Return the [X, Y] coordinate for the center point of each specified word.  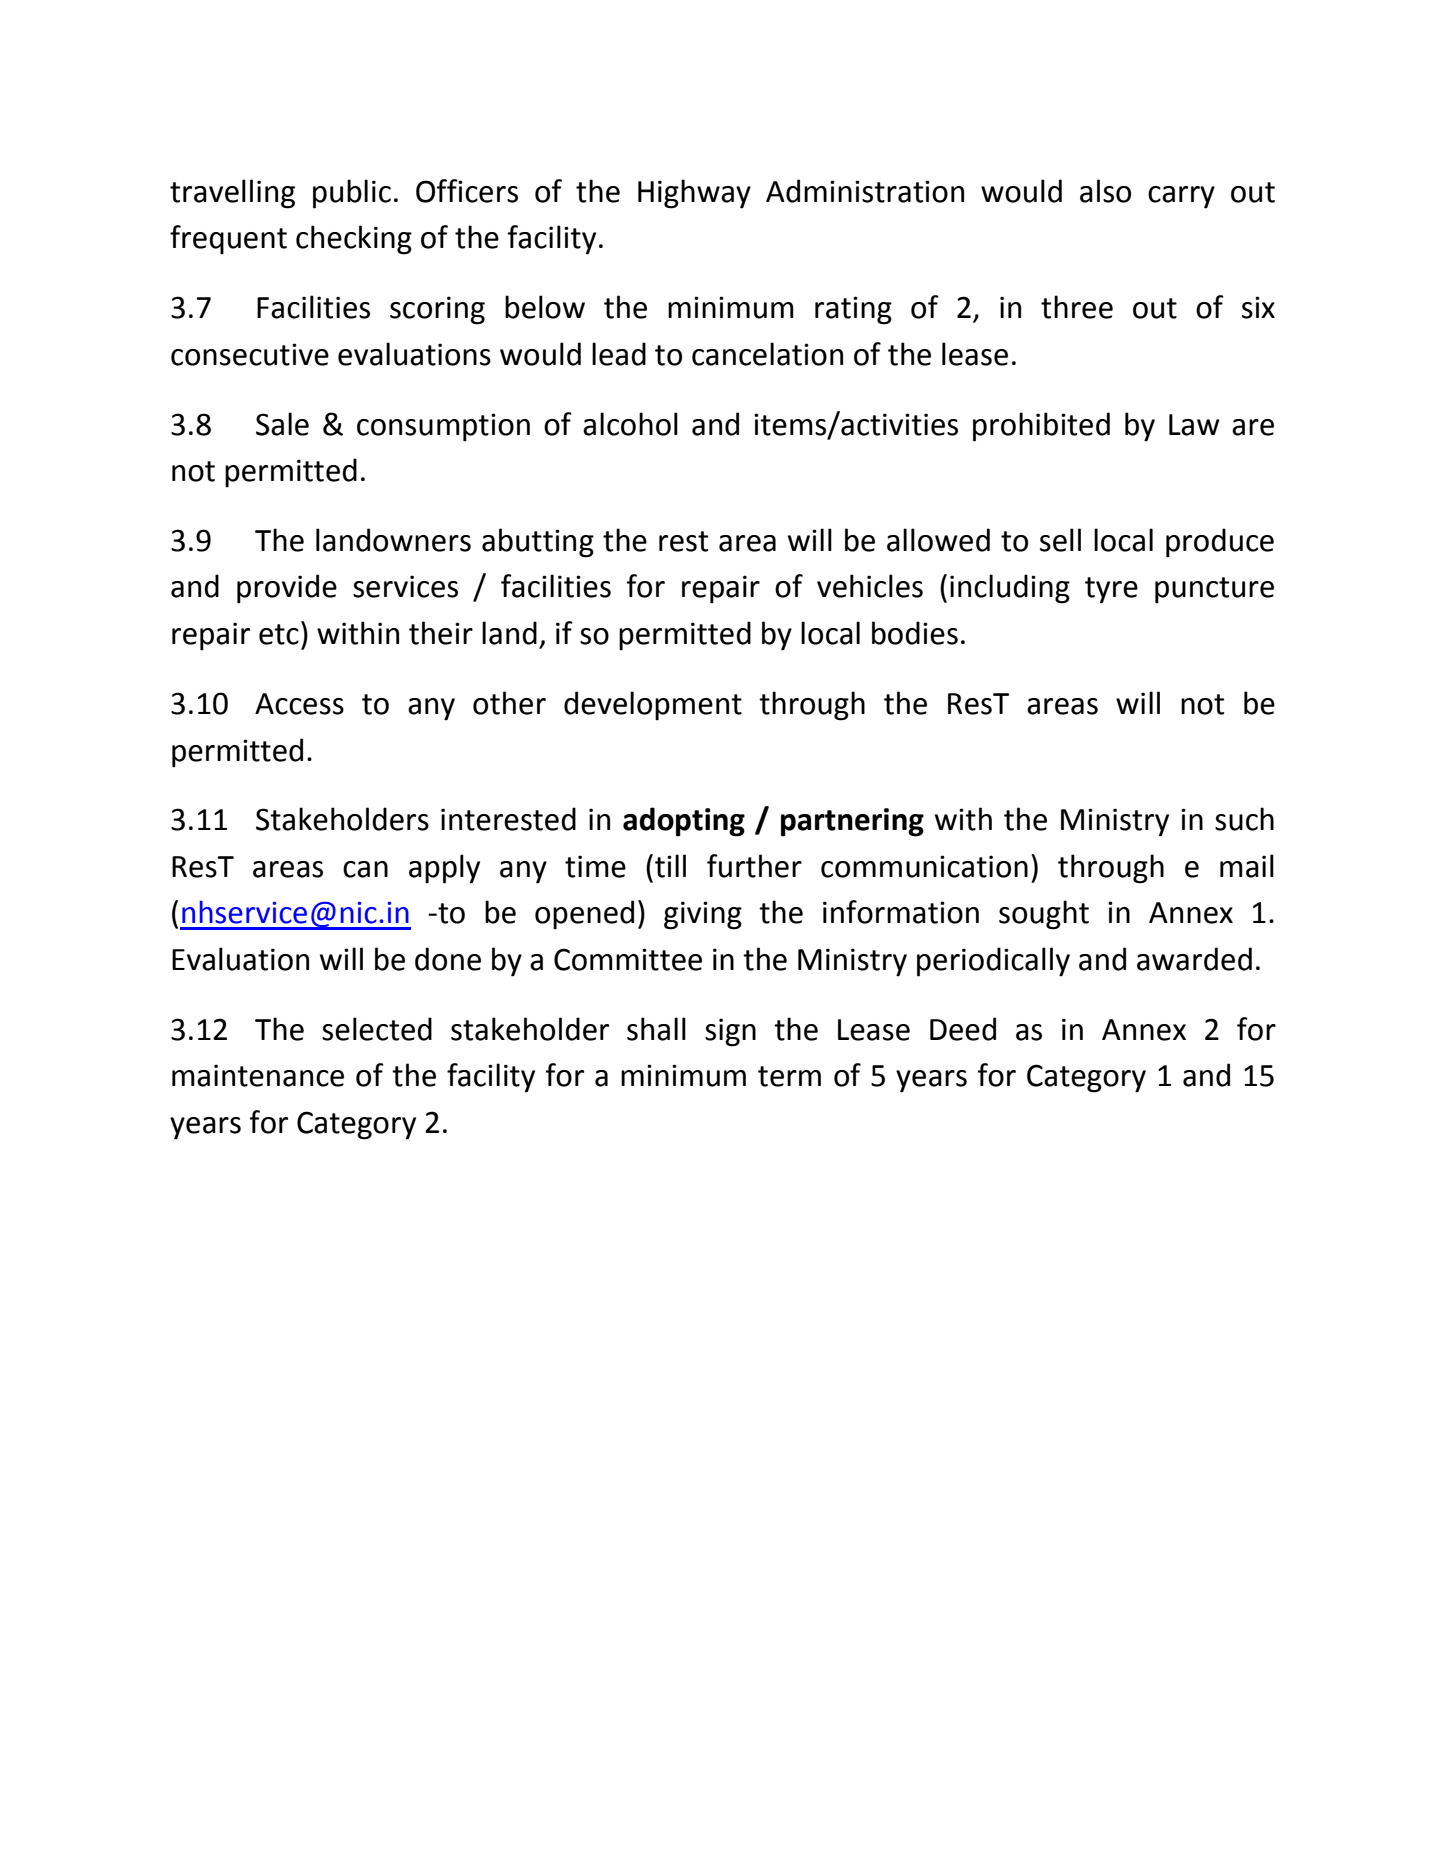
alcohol [630, 424]
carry [1181, 197]
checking [354, 240]
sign [730, 1032]
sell [1060, 540]
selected [377, 1029]
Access [299, 704]
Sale [282, 424]
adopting [684, 822]
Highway [694, 194]
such [1244, 819]
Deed [963, 1029]
